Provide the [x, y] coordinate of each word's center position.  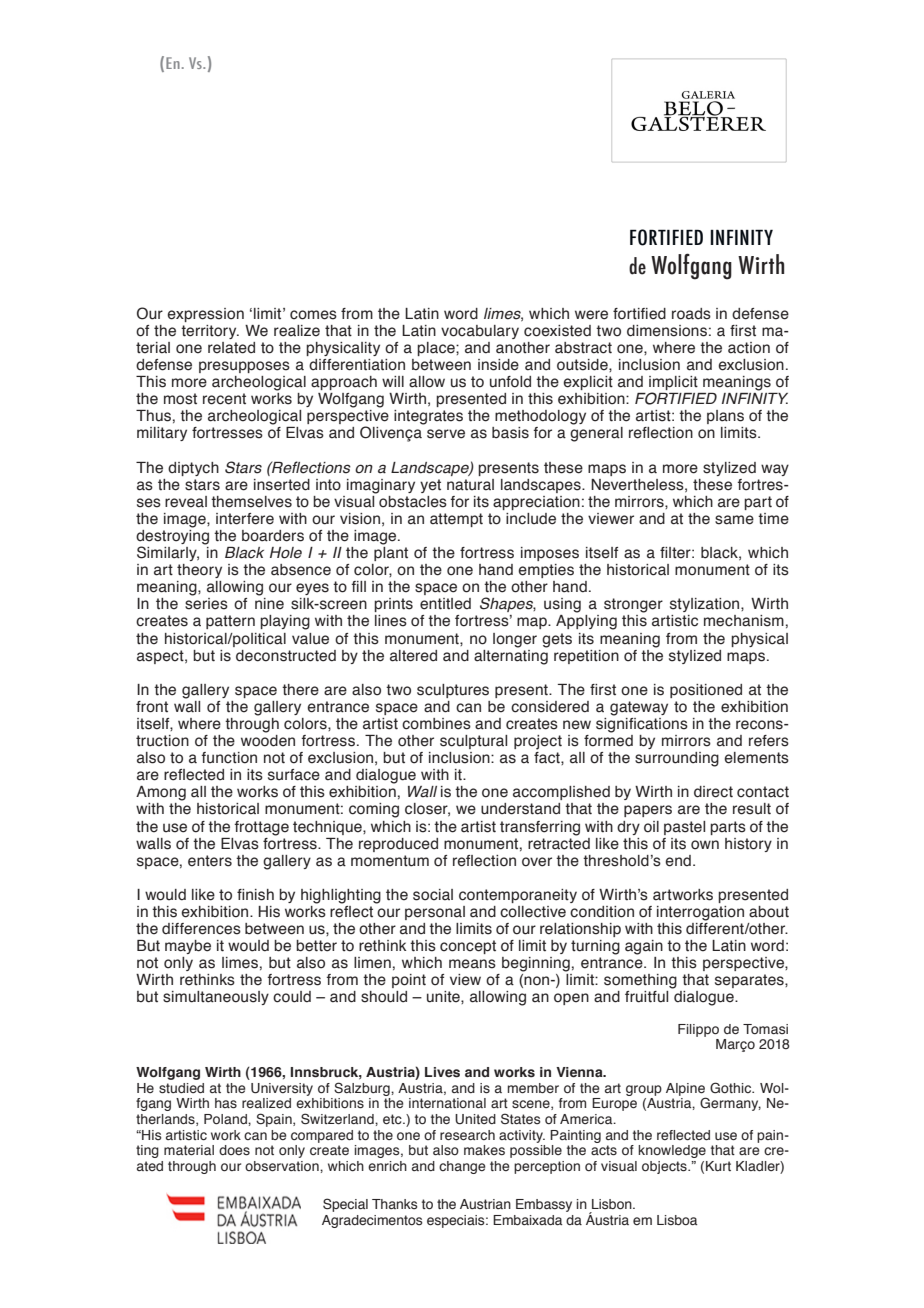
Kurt [718, 1166]
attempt [456, 520]
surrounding [677, 759]
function [229, 758]
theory [199, 571]
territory [210, 332]
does [234, 1150]
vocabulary [480, 332]
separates [750, 981]
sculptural [473, 742]
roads [691, 314]
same [734, 520]
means [472, 964]
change [462, 1167]
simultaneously [216, 998]
